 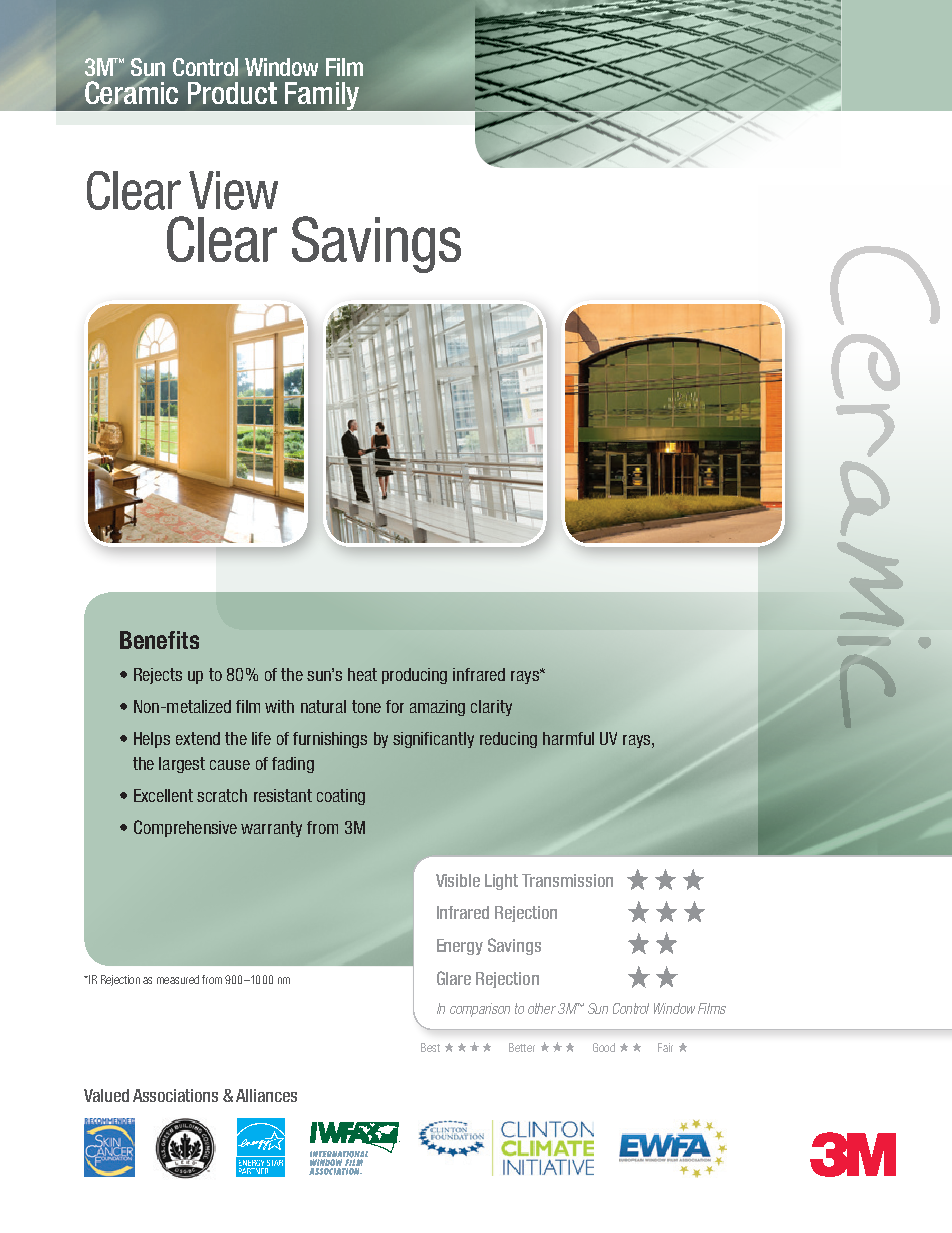 What do you see at coordinates (159, 640) in the page?
I see `Benefits` at bounding box center [159, 640].
